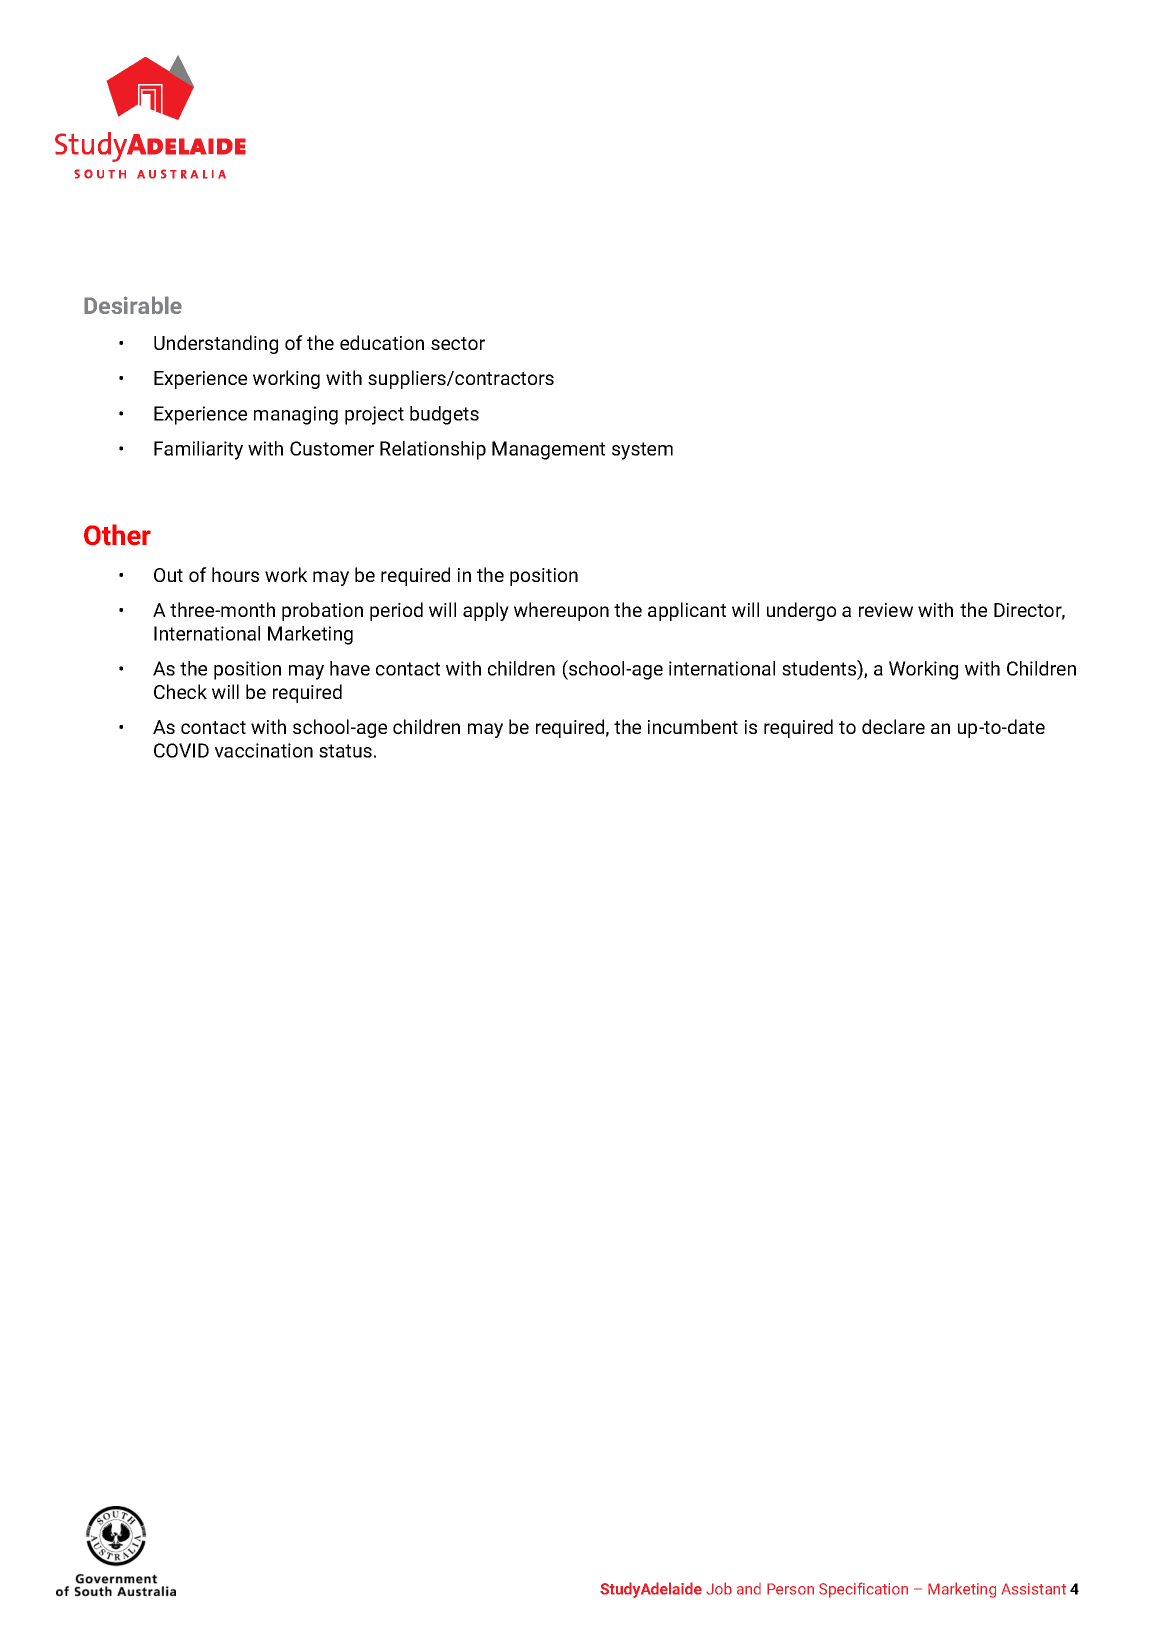  Describe the element at coordinates (893, 726) in the screenshot. I see `declare` at that location.
